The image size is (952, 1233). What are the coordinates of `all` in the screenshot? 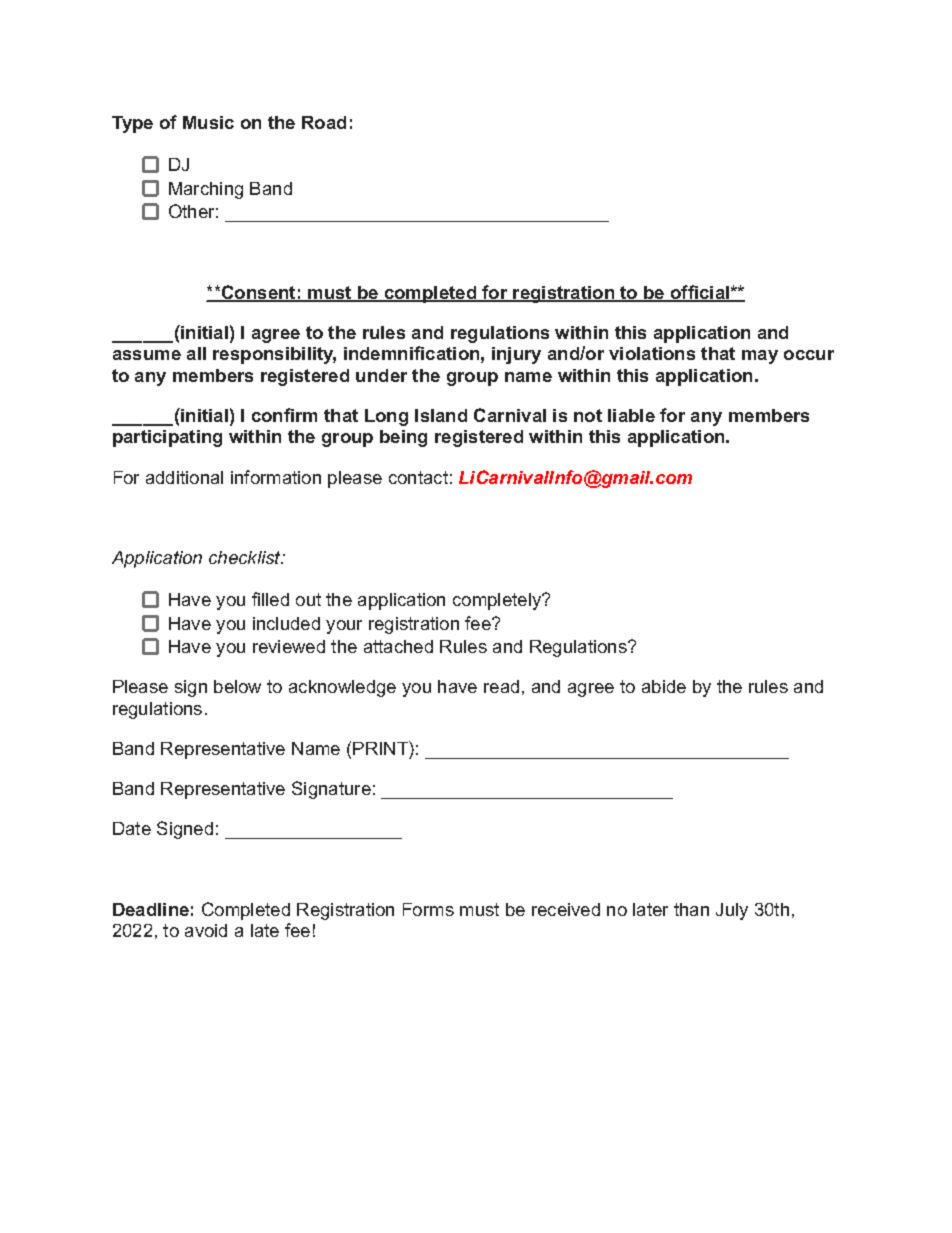 It's located at (196, 353).
